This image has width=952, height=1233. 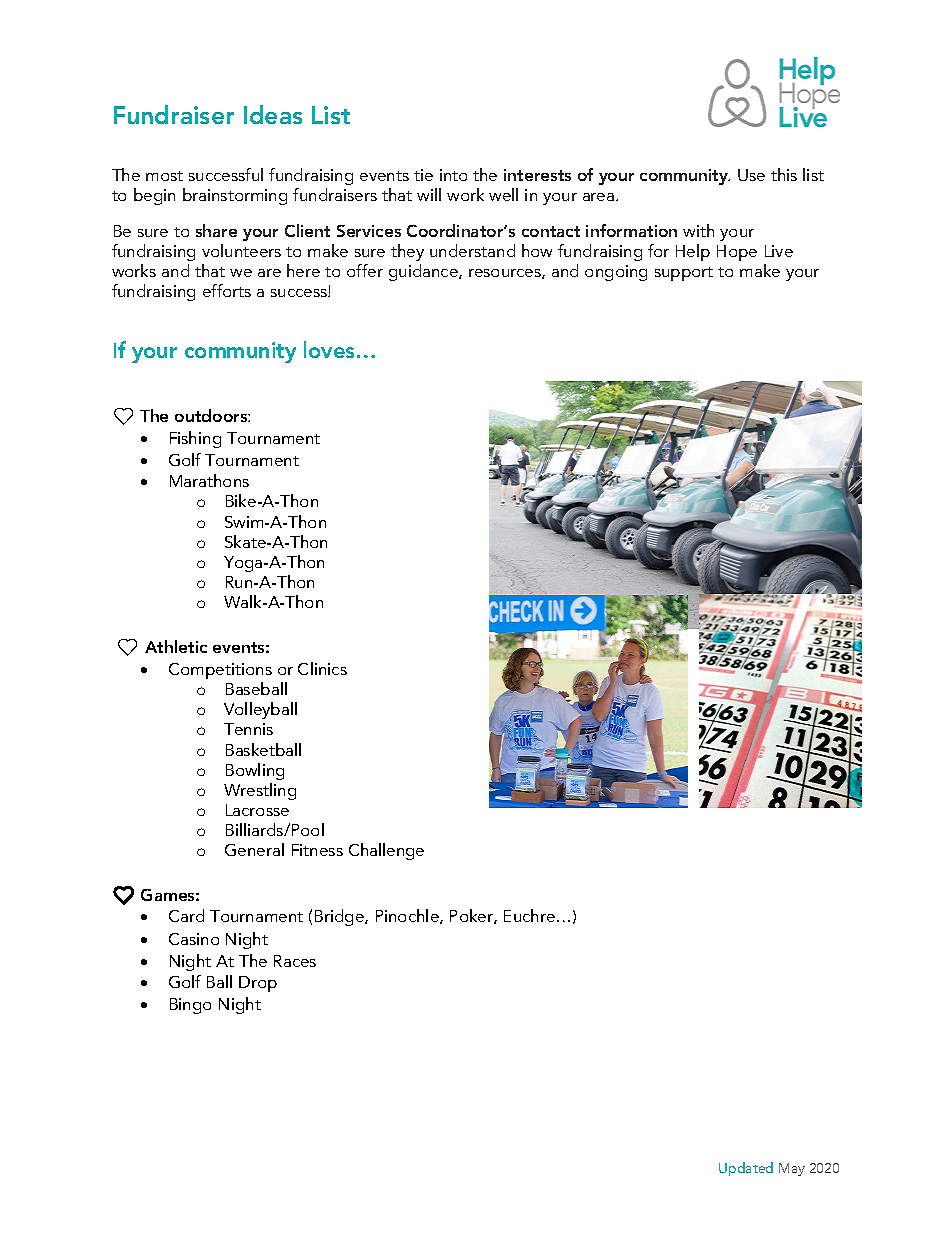 I want to click on Ideas, so click(x=273, y=114).
